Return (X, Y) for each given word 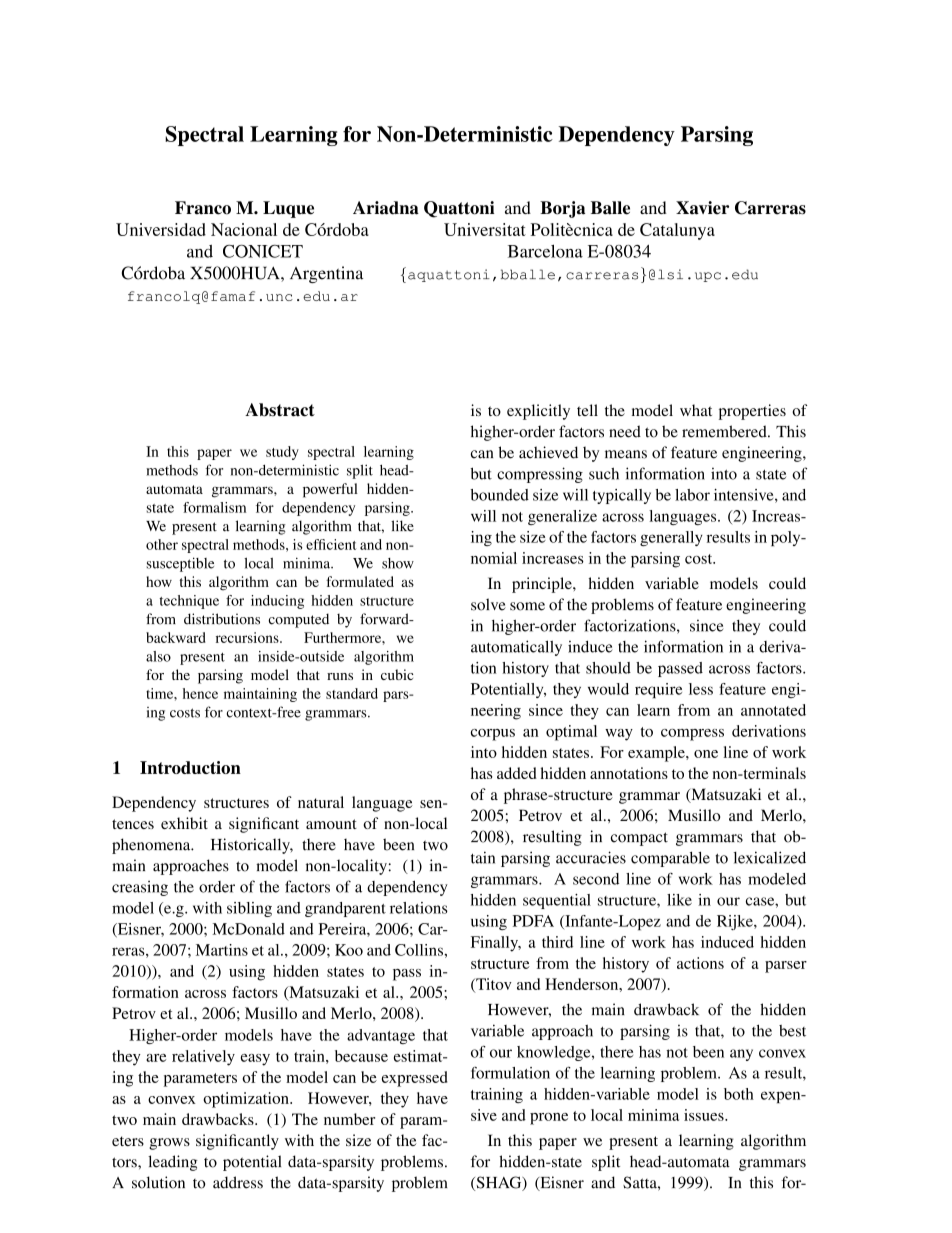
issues (705, 1115)
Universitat (485, 229)
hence (200, 693)
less (701, 689)
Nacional (244, 229)
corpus (493, 735)
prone (549, 1119)
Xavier (702, 208)
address (238, 1182)
